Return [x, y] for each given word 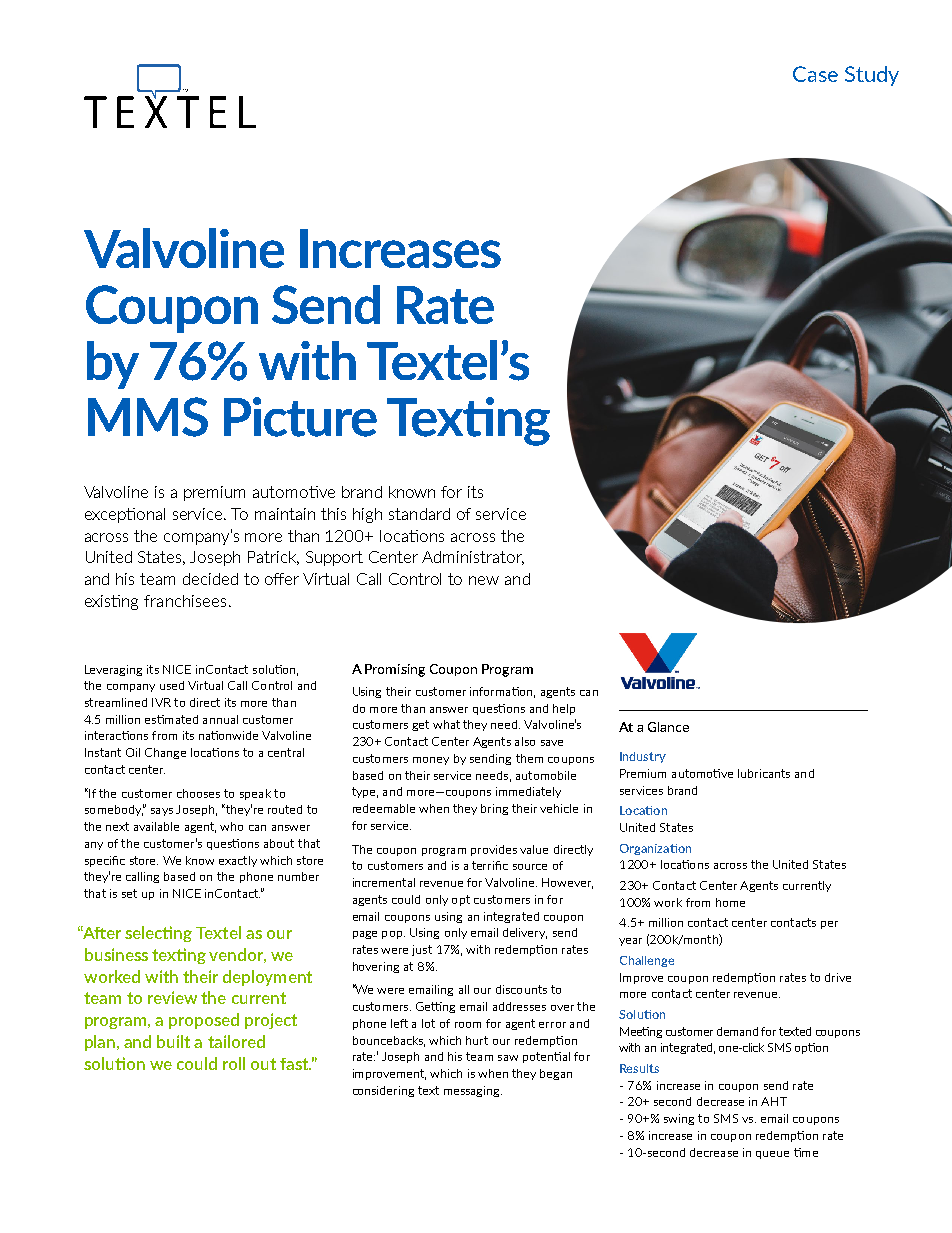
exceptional [125, 515]
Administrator [473, 558]
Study [872, 76]
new [484, 580]
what [446, 724]
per [829, 925]
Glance [668, 727]
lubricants [764, 773]
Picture [300, 417]
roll [234, 1063]
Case [815, 74]
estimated [171, 719]
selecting [158, 934]
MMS [148, 417]
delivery [525, 933]
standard [419, 514]
